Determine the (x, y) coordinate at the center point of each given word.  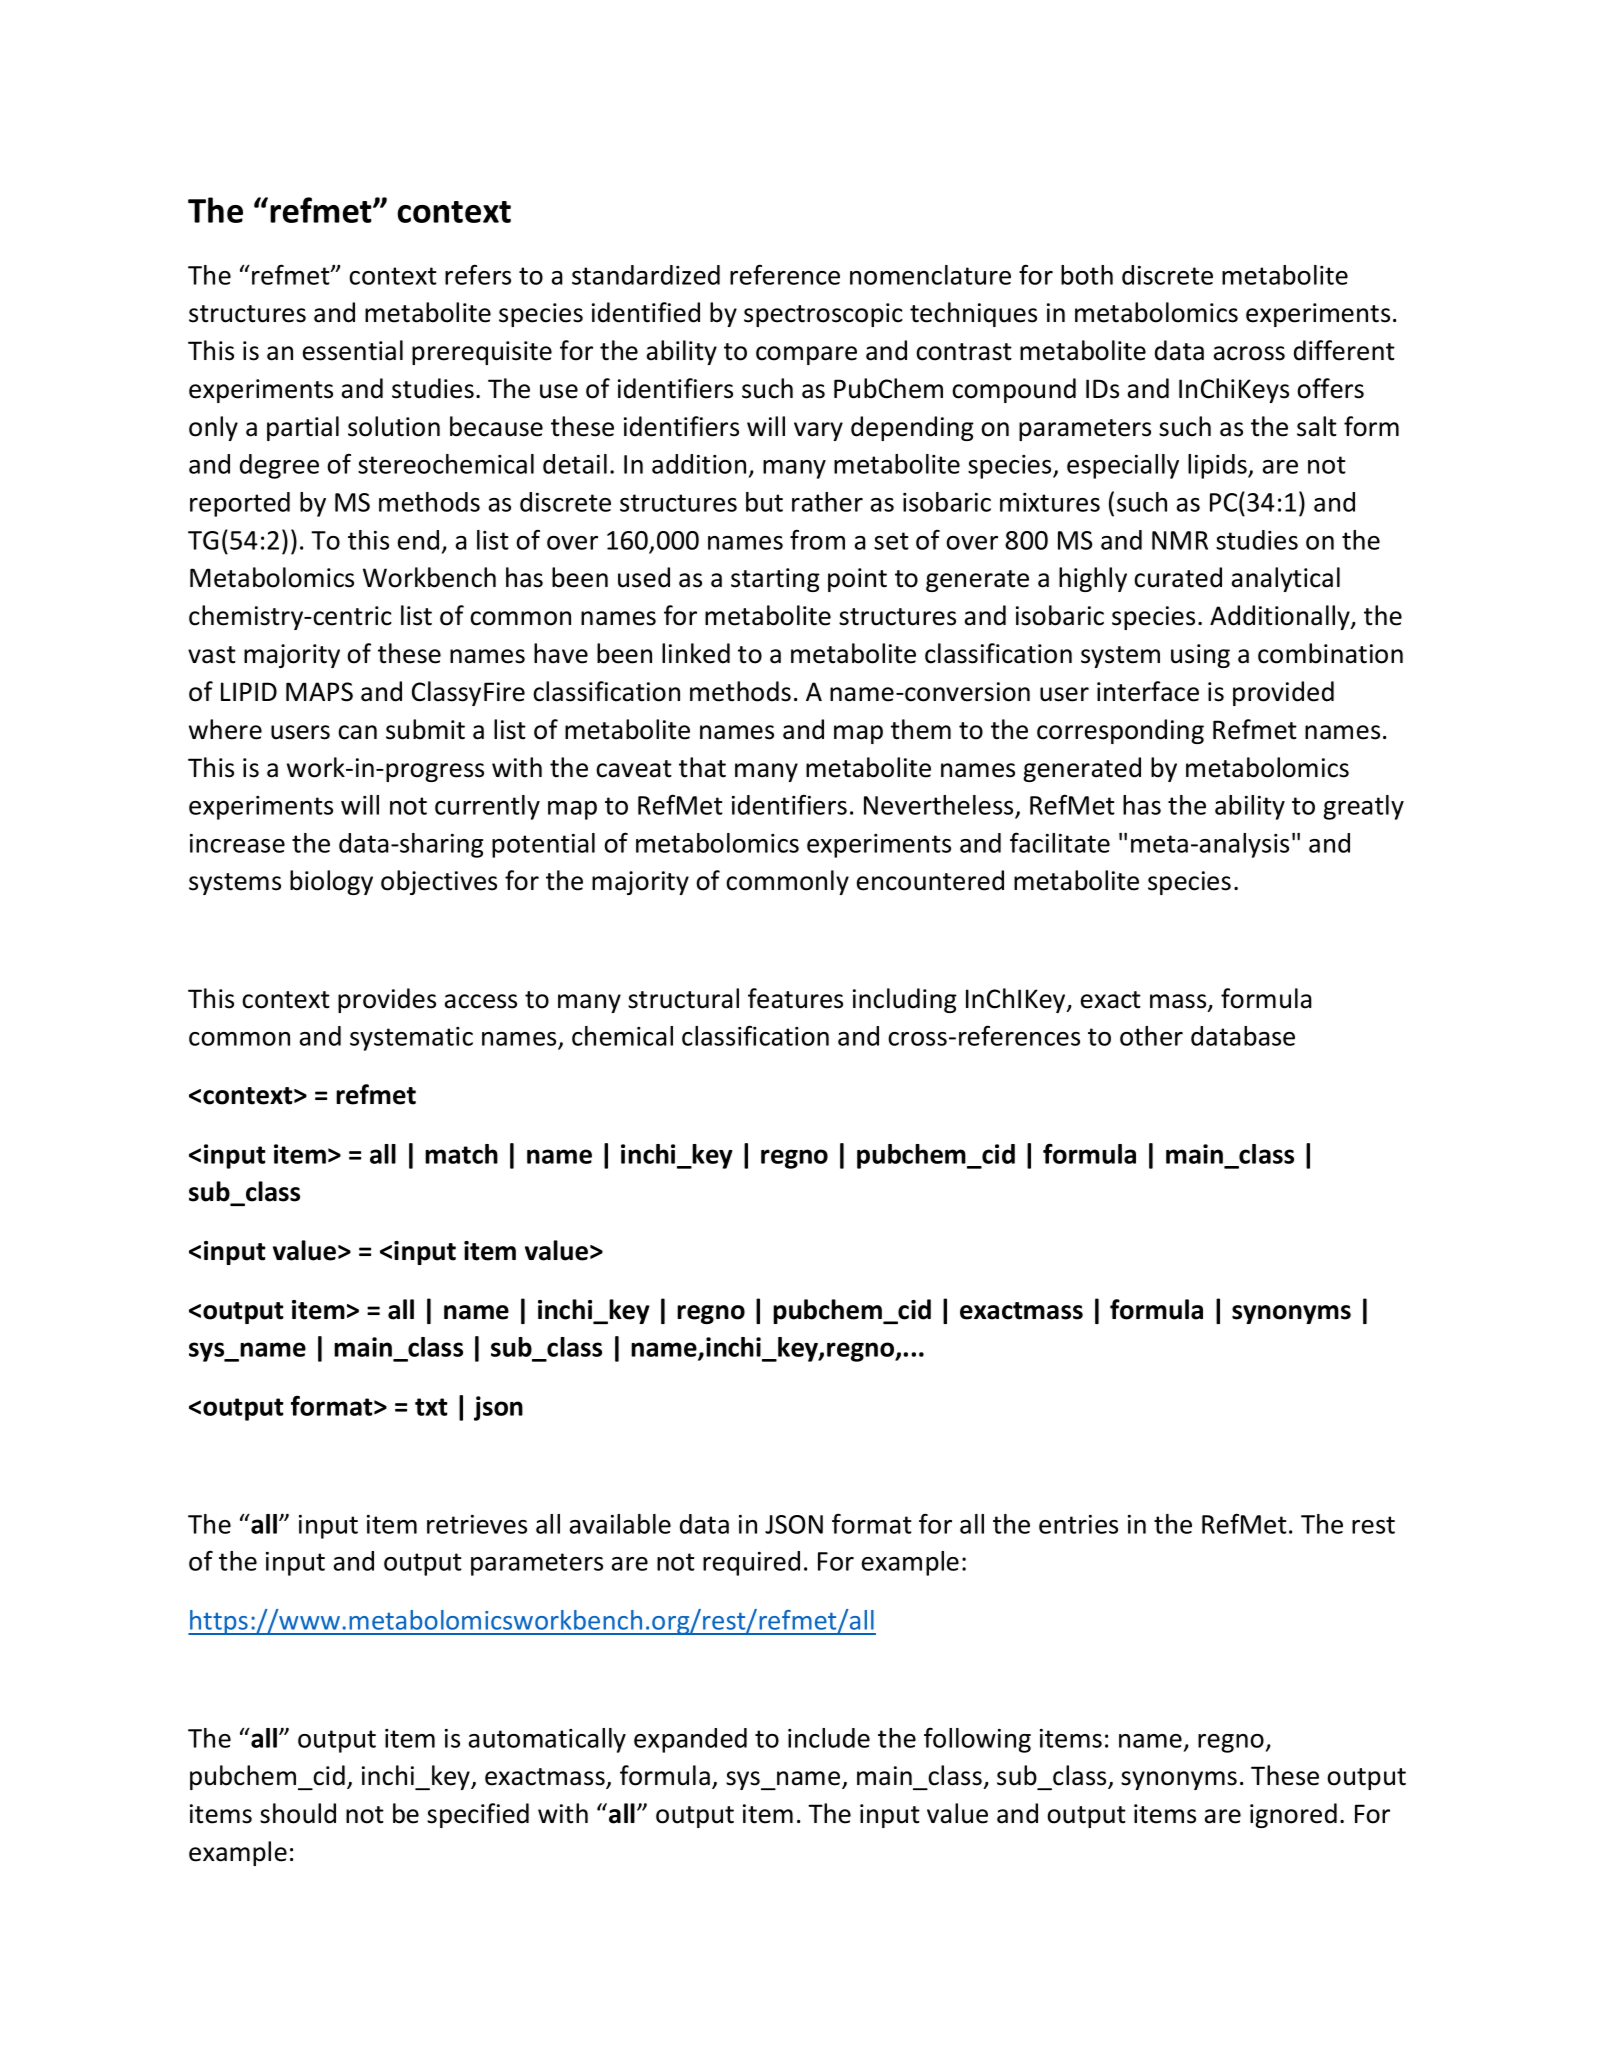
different (1344, 350)
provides (387, 1000)
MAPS (319, 692)
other (1151, 1036)
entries (1078, 1524)
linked (696, 653)
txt (431, 1407)
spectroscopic (823, 315)
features (795, 998)
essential (353, 350)
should (298, 1813)
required (751, 1563)
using (1200, 656)
